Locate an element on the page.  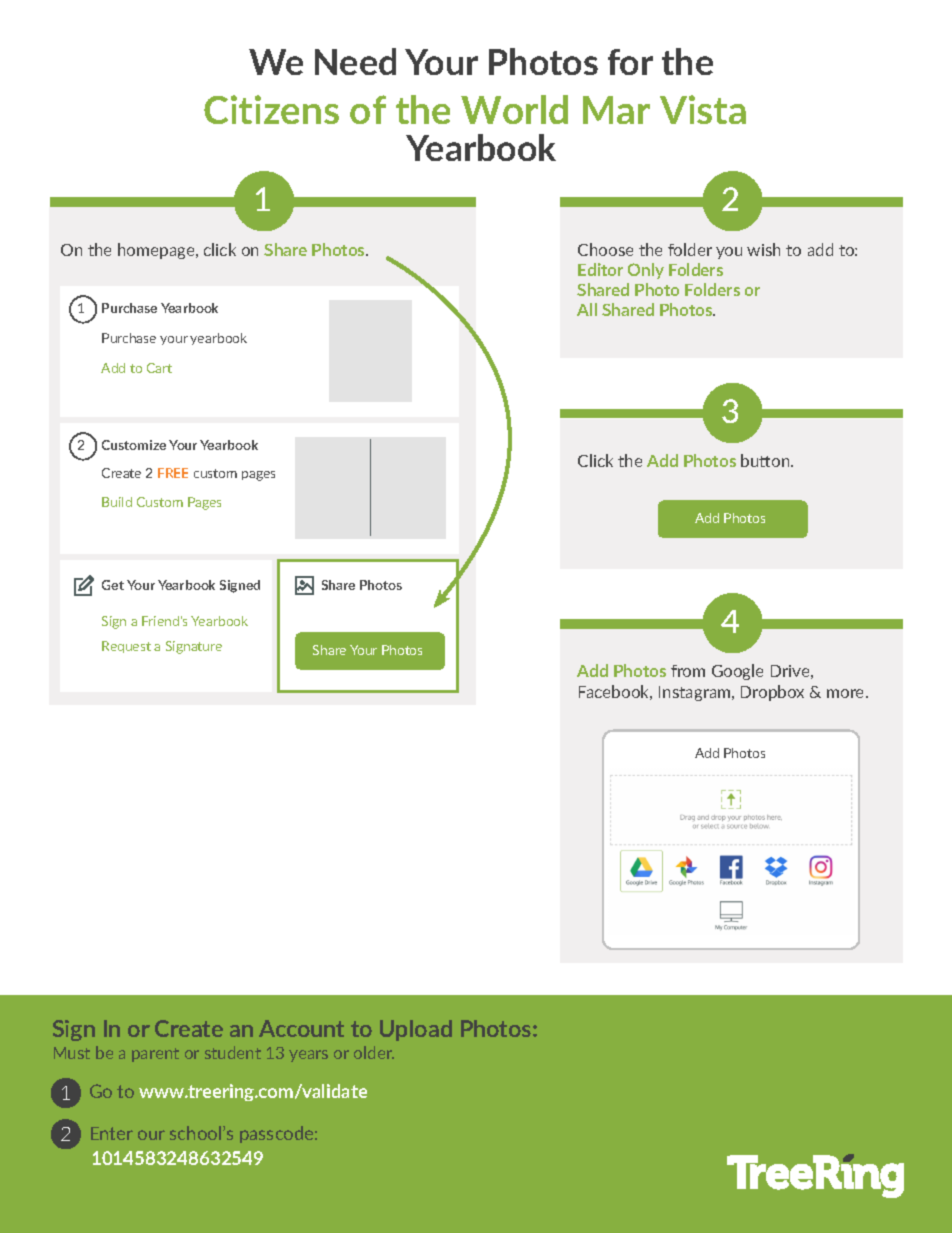
Upload is located at coordinates (416, 1030).
